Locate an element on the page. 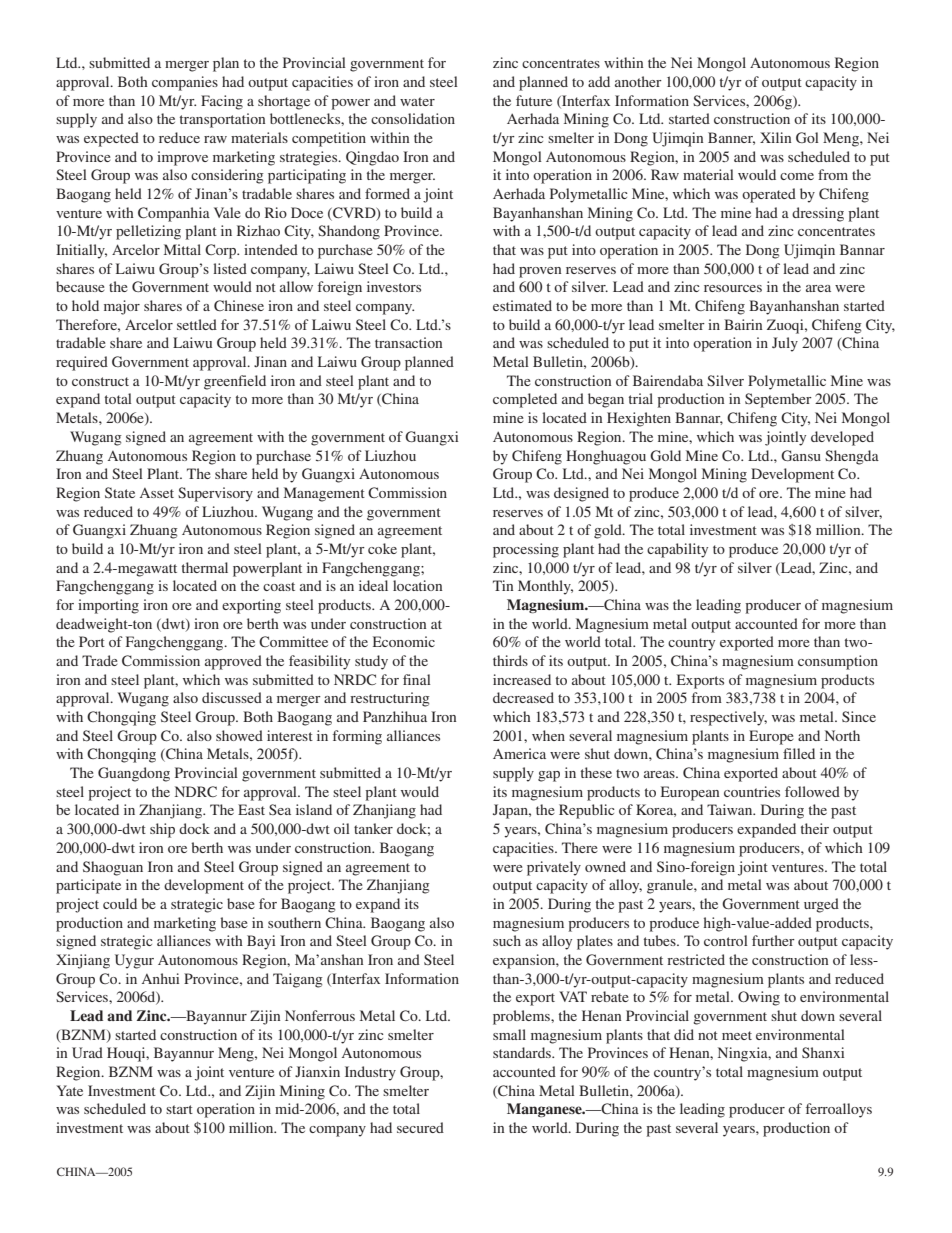  companies is located at coordinates (185, 83).
